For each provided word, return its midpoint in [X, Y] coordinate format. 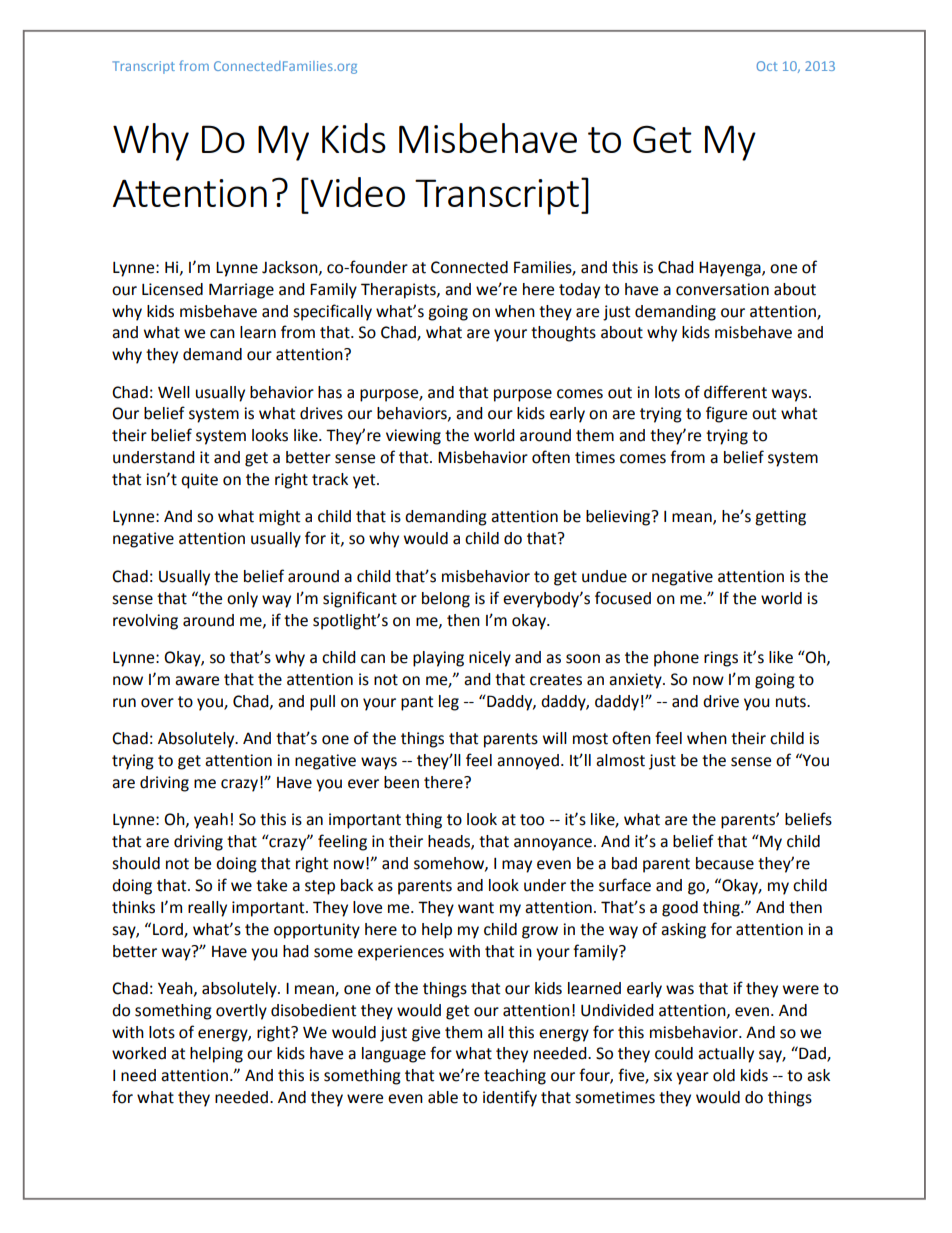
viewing [413, 437]
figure [726, 414]
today [579, 291]
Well [174, 392]
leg [449, 703]
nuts [792, 702]
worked [139, 1053]
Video [356, 192]
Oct [767, 66]
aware [197, 681]
